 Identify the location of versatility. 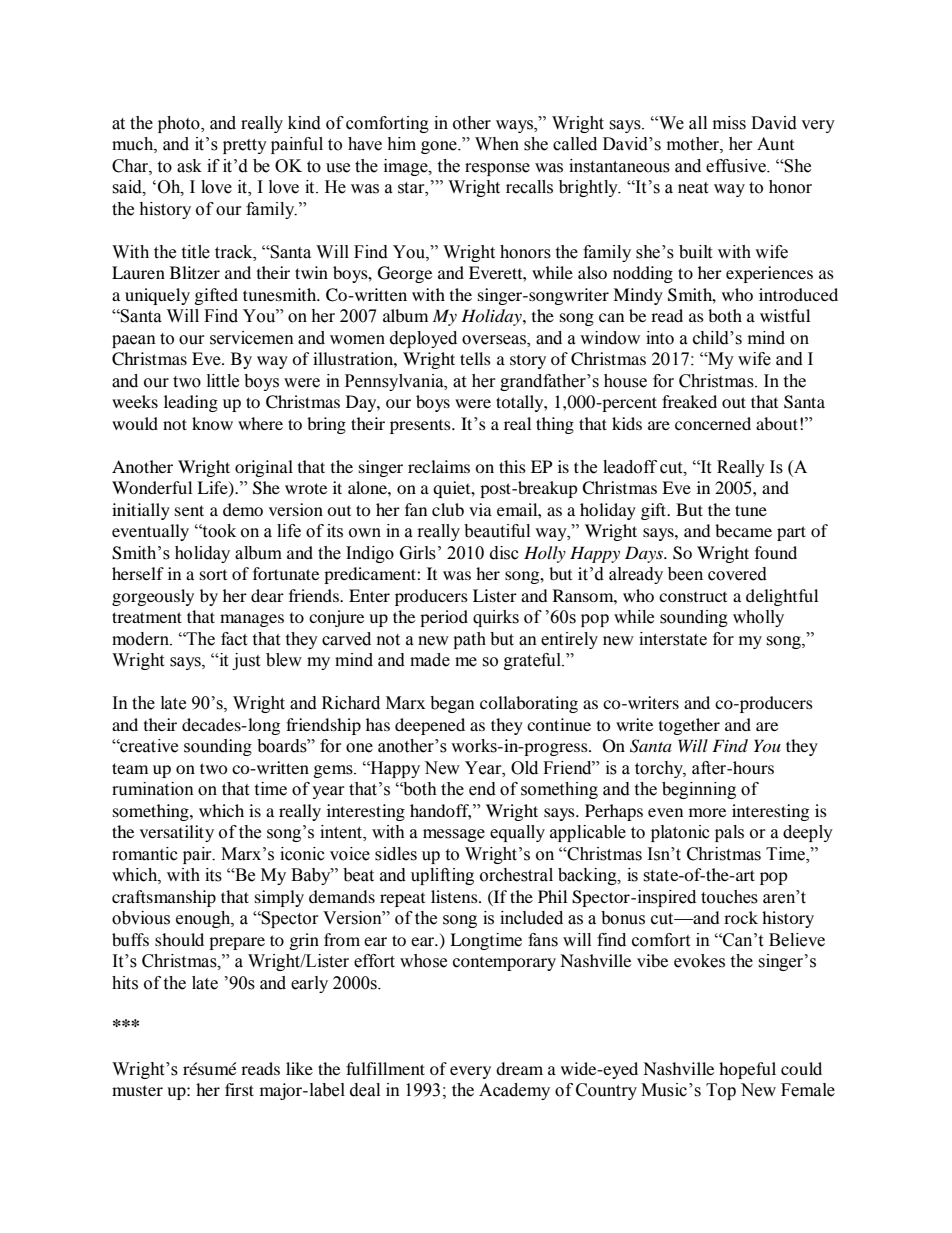
(177, 833).
